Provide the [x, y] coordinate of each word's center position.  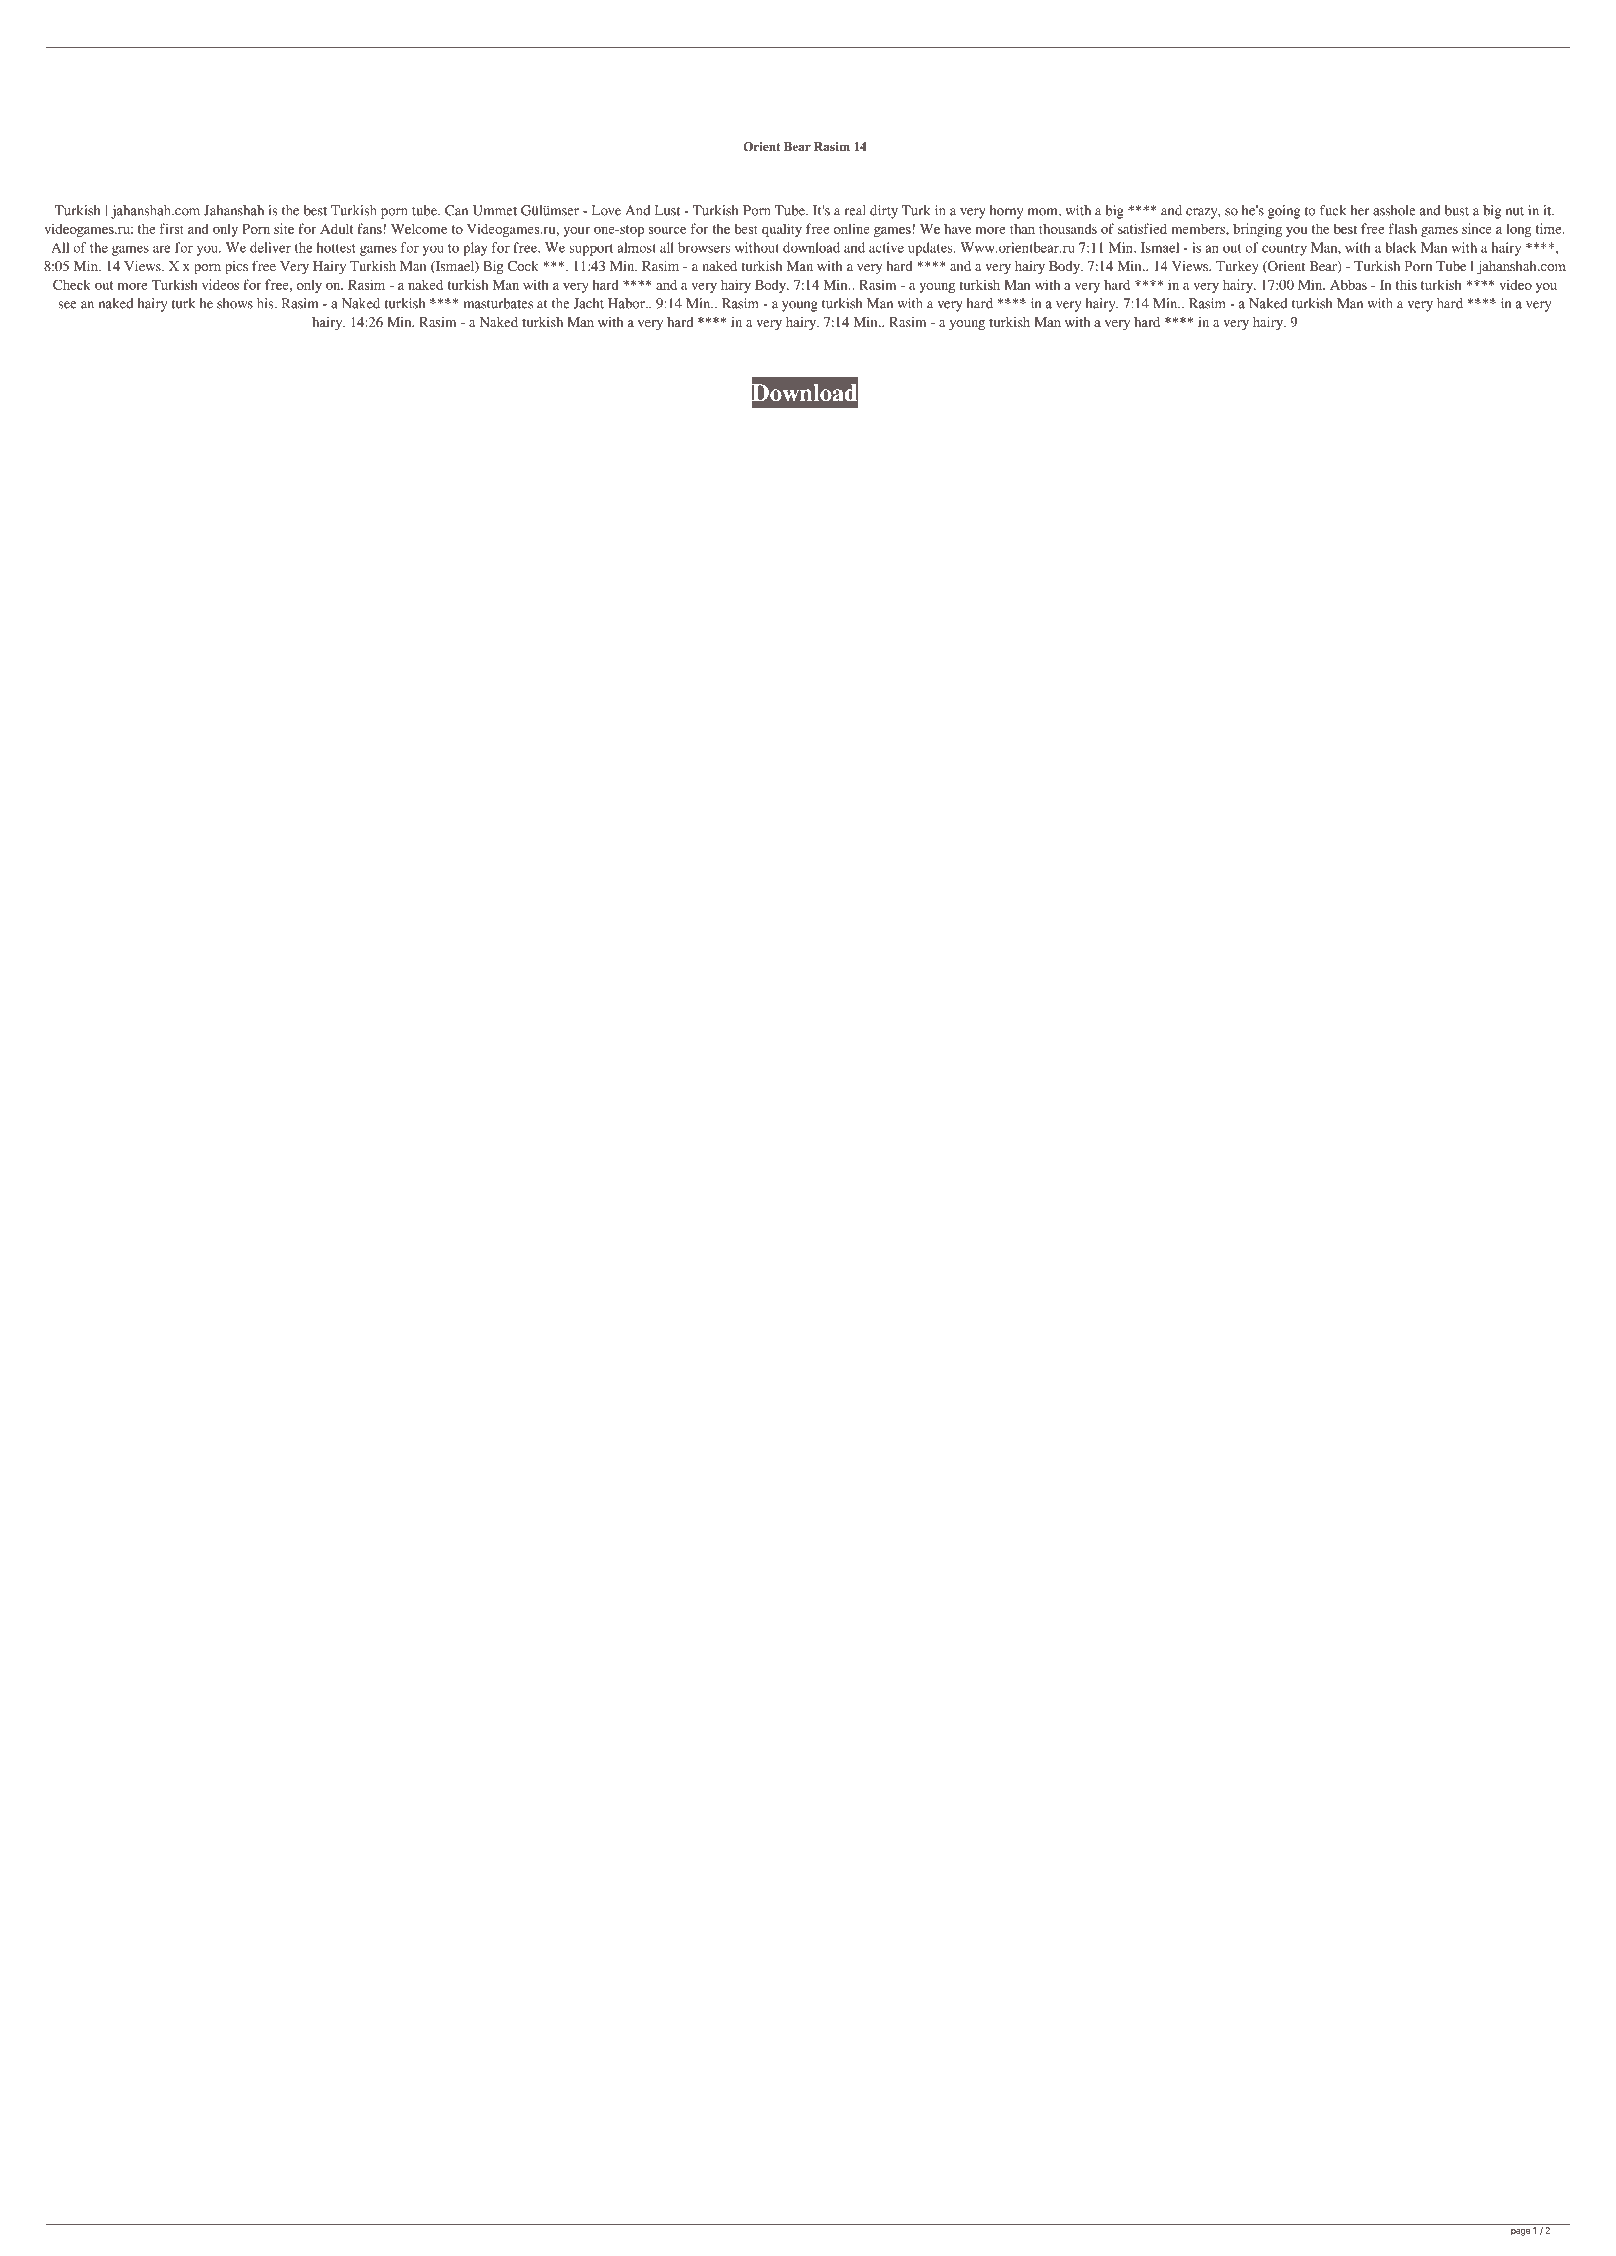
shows [235, 303]
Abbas [1348, 284]
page [1520, 2232]
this [1406, 284]
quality [782, 230]
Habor [627, 303]
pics [236, 268]
